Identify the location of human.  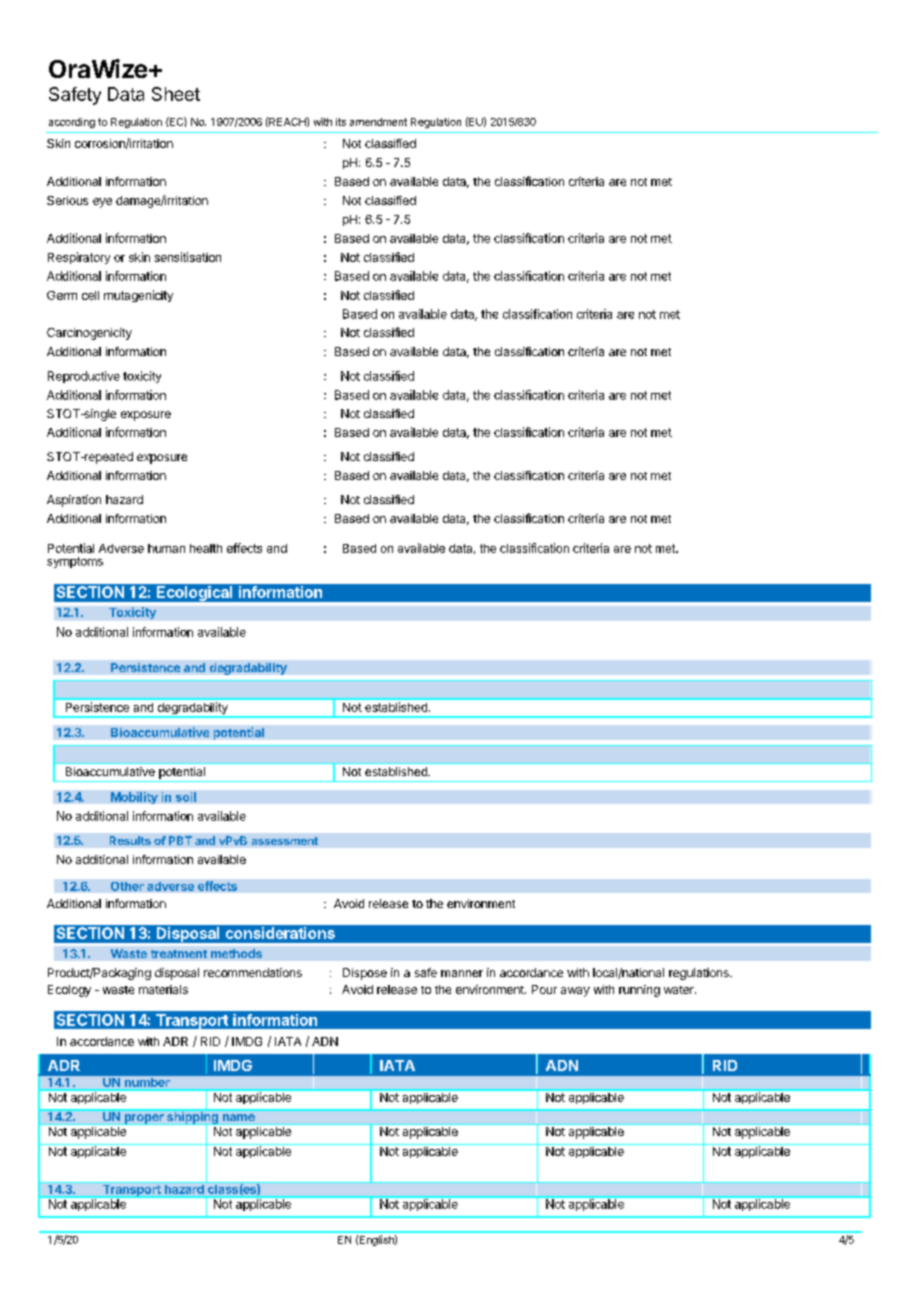
(166, 548).
